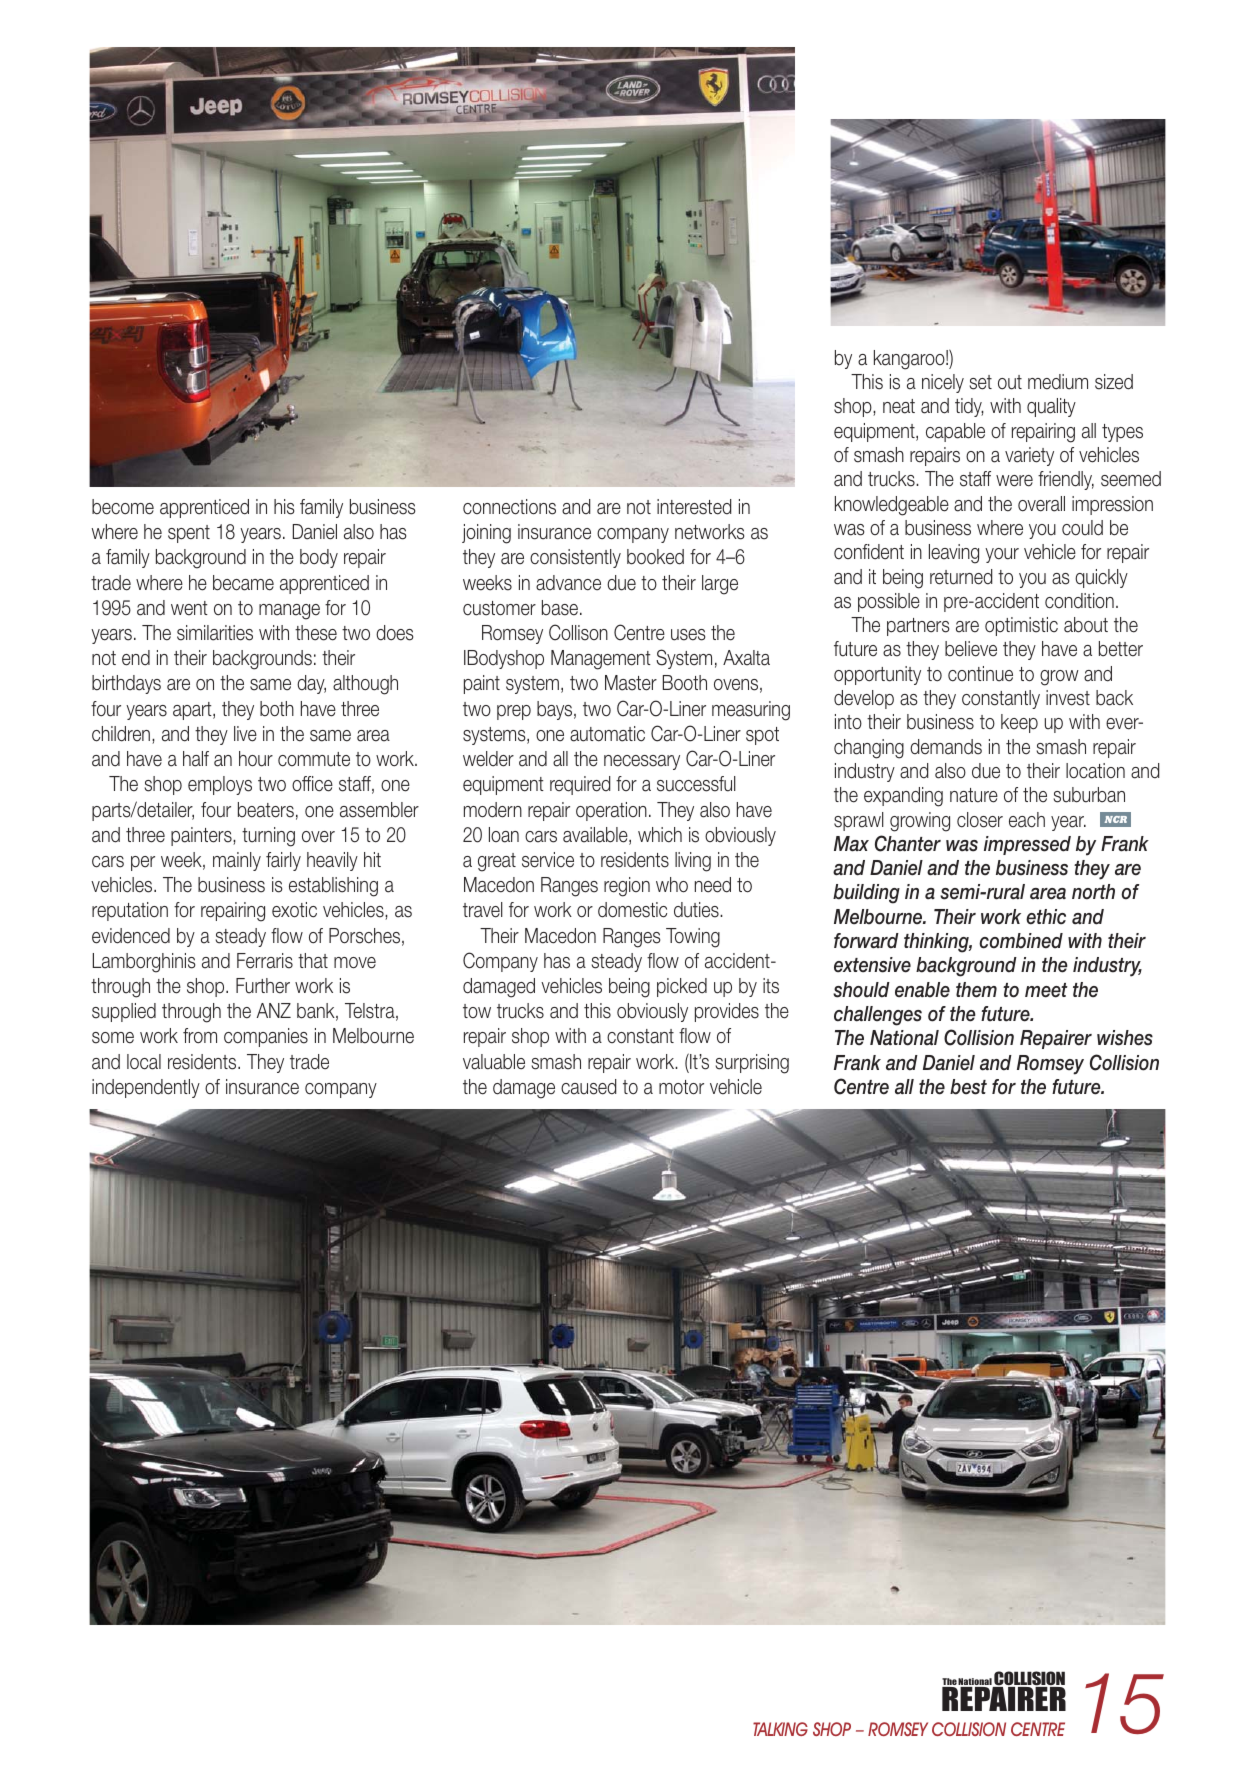 Image resolution: width=1255 pixels, height=1774 pixels. Describe the element at coordinates (632, 910) in the image. I see `domestic` at that location.
